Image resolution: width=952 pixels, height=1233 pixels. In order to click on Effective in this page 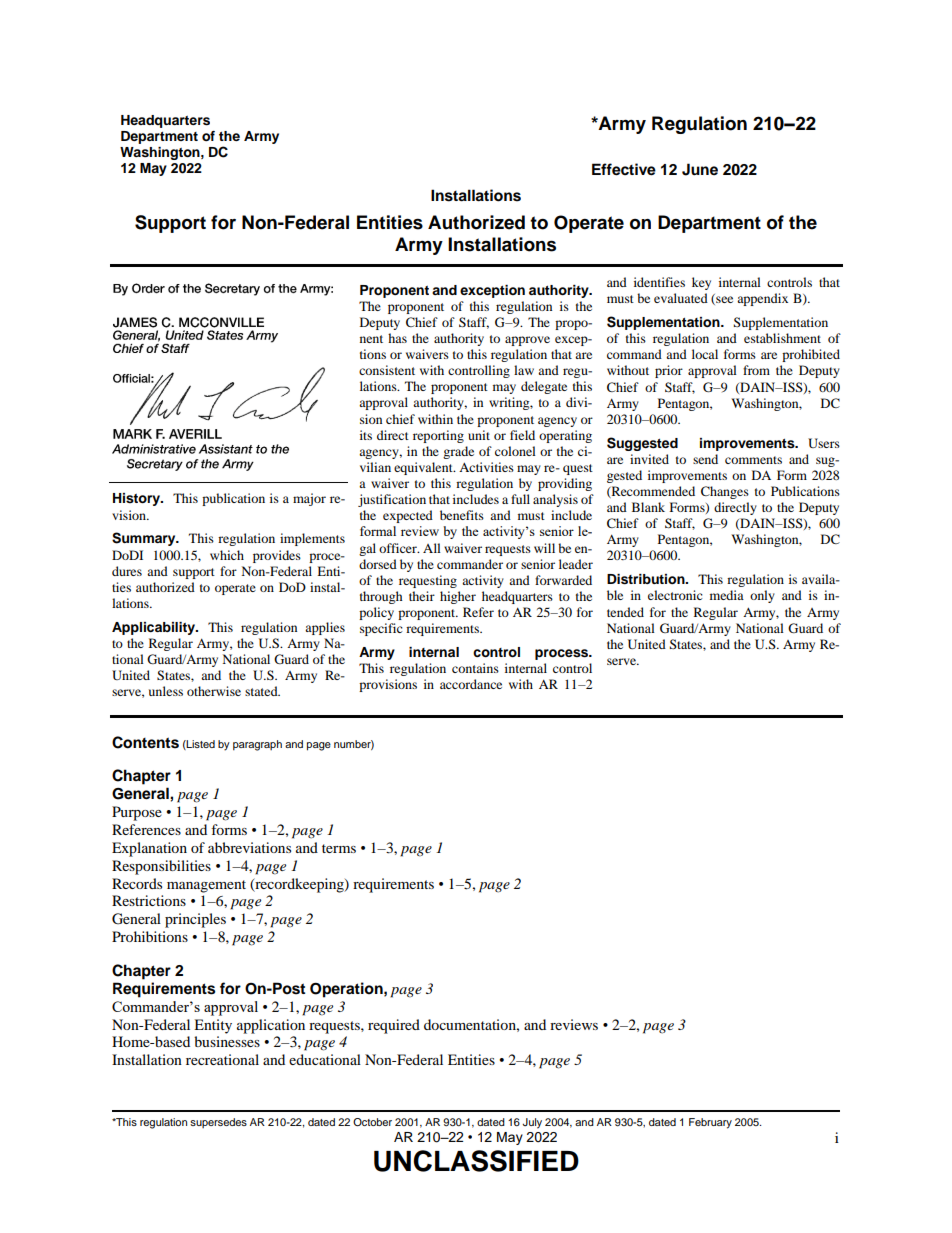, I will do `click(624, 169)`.
